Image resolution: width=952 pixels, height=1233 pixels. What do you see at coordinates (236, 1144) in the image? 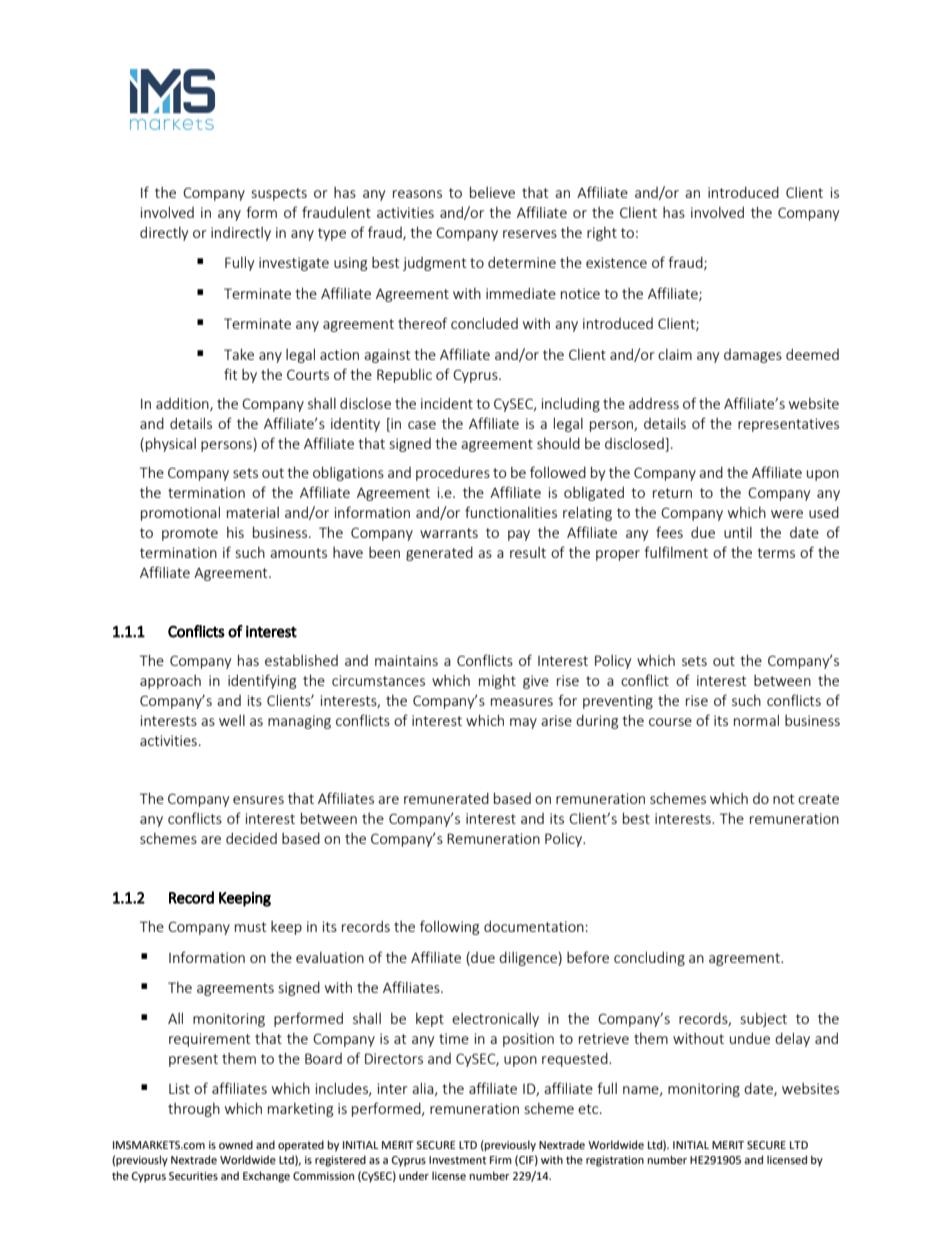
I see `owned` at bounding box center [236, 1144].
